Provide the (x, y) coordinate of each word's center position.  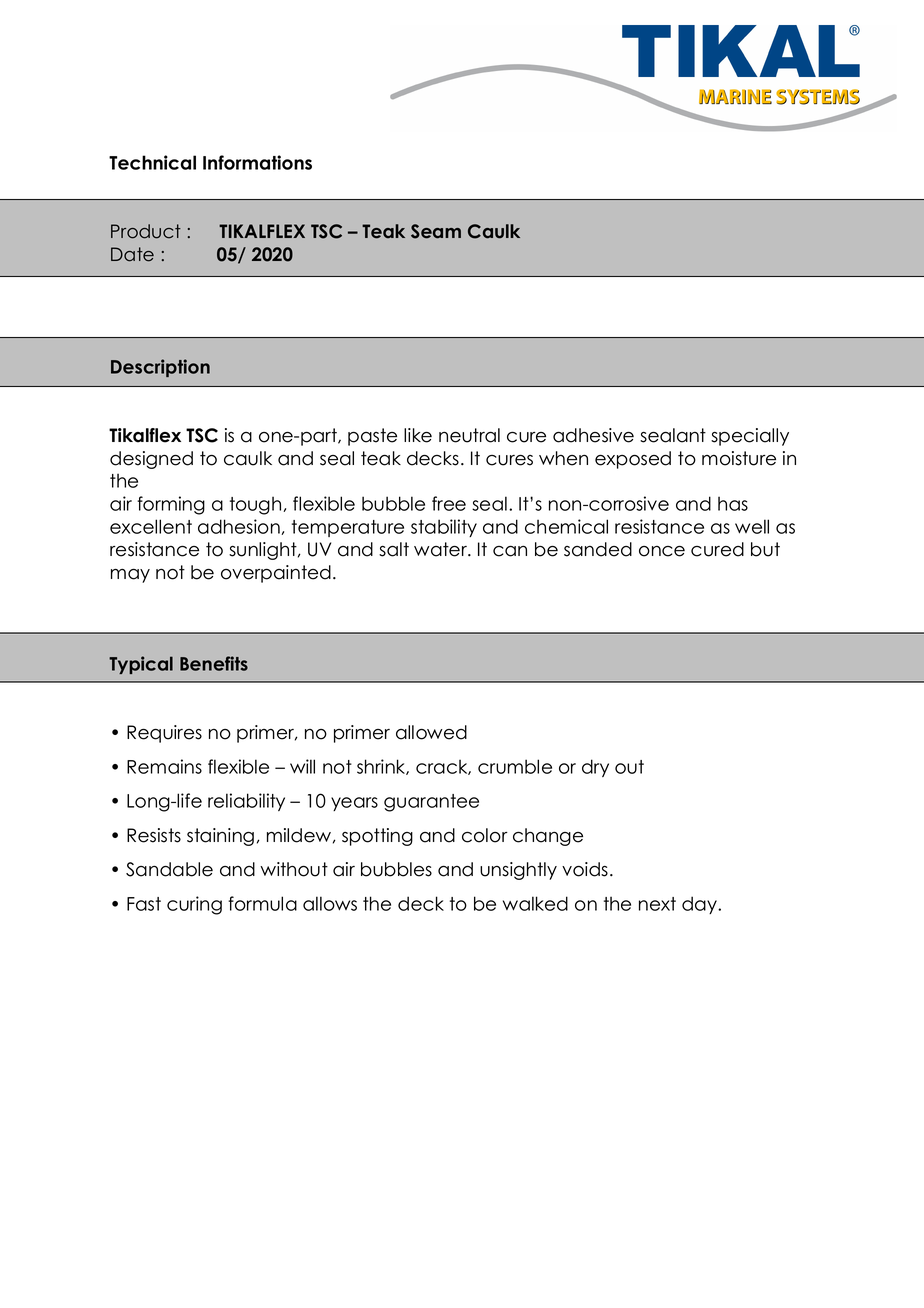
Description (160, 368)
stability (444, 528)
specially (750, 437)
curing (194, 905)
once (662, 551)
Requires (164, 734)
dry (595, 768)
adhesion (240, 527)
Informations (257, 162)
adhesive (593, 435)
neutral (469, 435)
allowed (431, 732)
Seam (436, 231)
